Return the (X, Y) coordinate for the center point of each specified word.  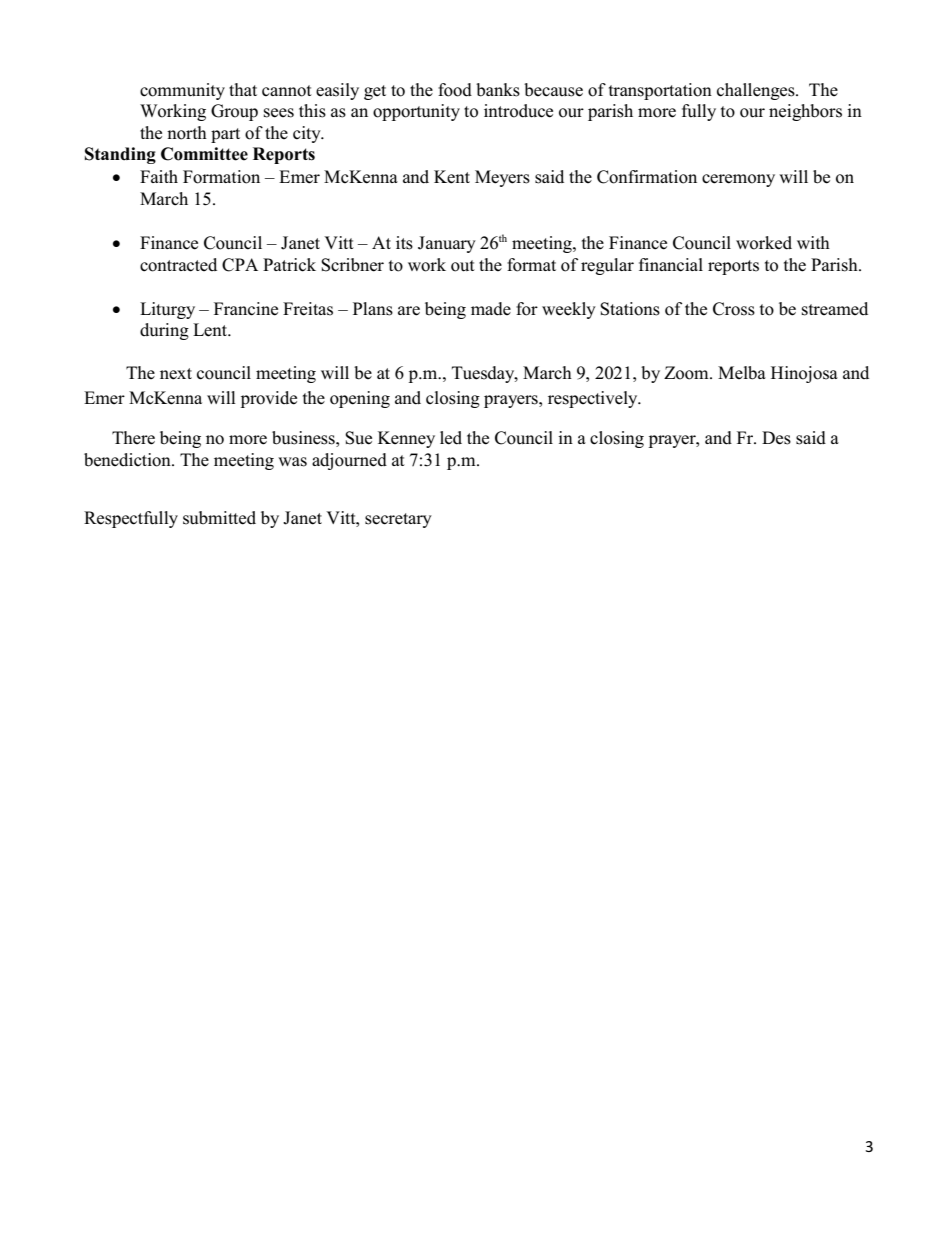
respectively (594, 399)
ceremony (738, 180)
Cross (734, 309)
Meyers (502, 178)
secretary (398, 520)
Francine (246, 309)
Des (776, 438)
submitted (219, 518)
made (491, 309)
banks (498, 90)
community (182, 91)
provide (269, 399)
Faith (159, 176)
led (451, 438)
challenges (757, 91)
